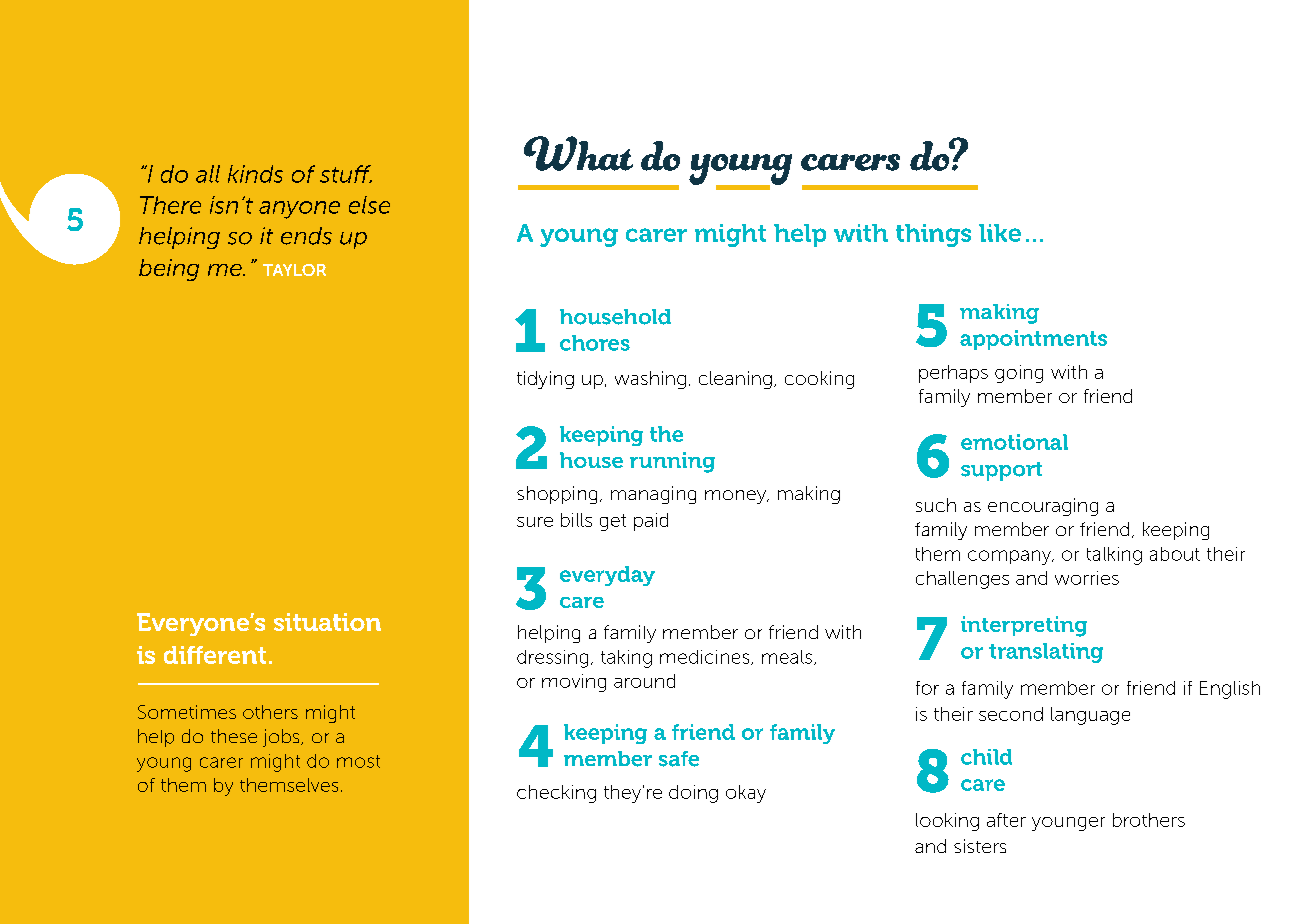 This page has width=1311, height=924. What do you see at coordinates (578, 153) in the page?
I see `What` at bounding box center [578, 153].
